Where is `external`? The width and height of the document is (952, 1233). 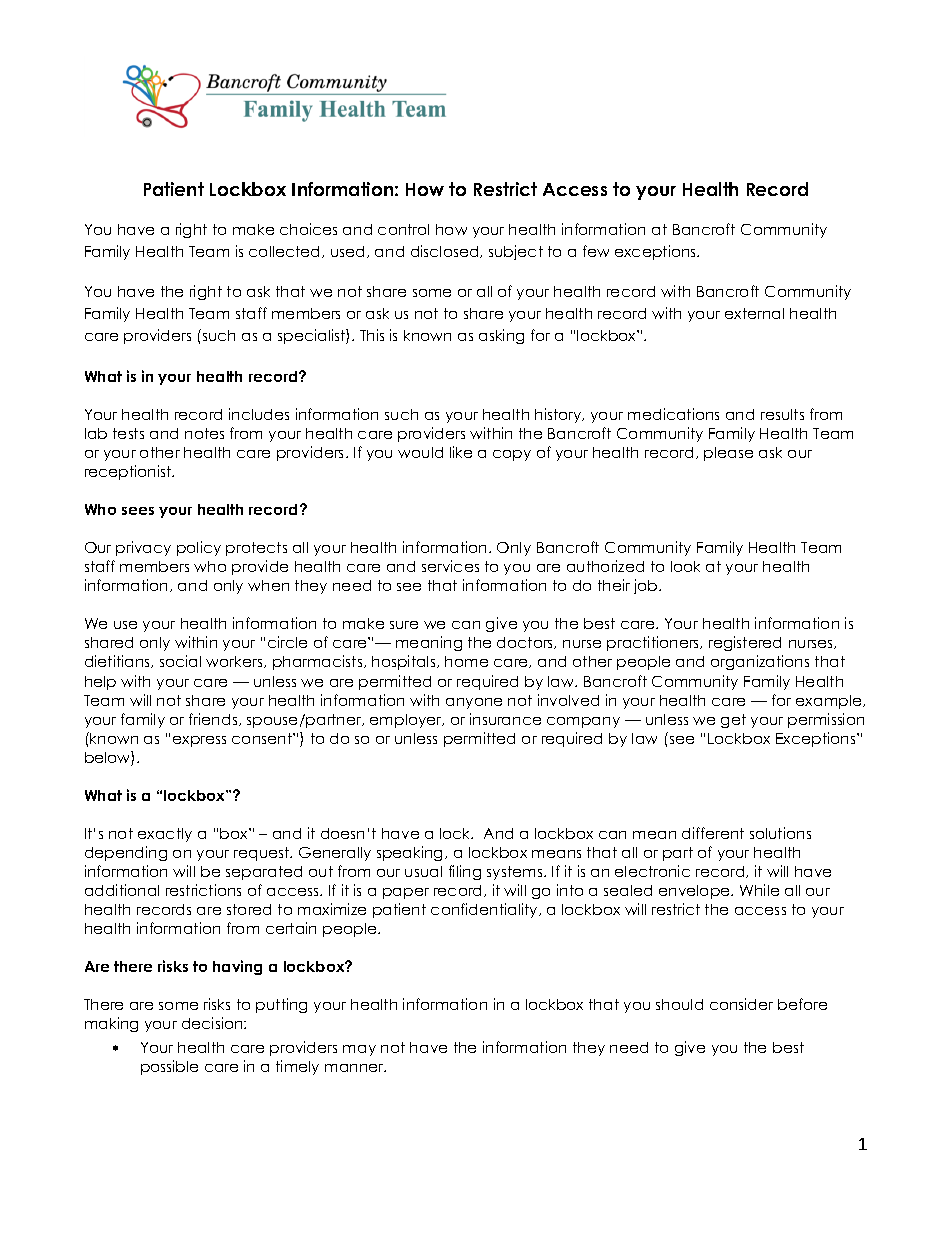
external is located at coordinates (754, 313).
